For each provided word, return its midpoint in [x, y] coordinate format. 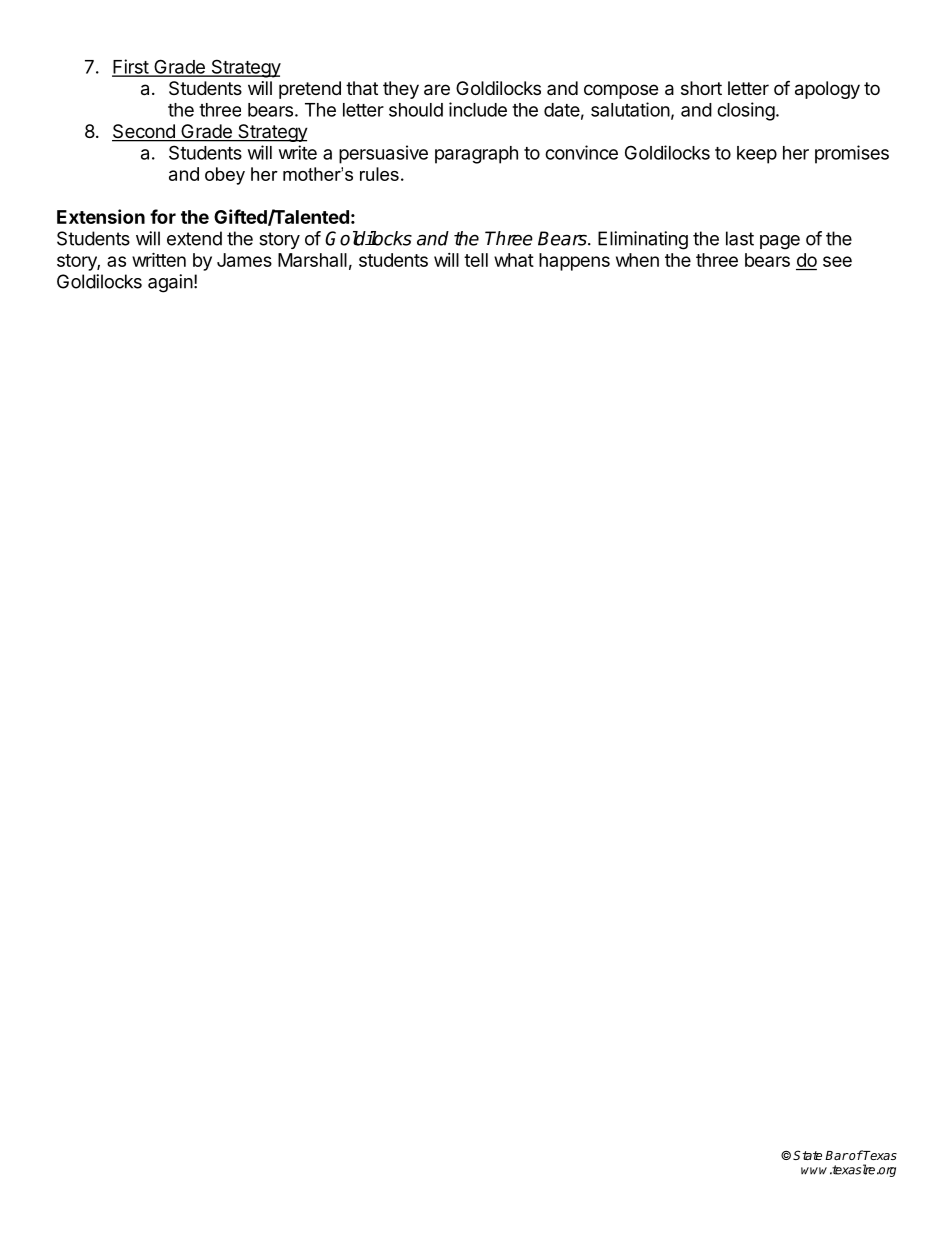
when [637, 260]
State [807, 1155]
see [837, 261]
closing [746, 111]
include [478, 109]
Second [144, 132]
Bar [837, 1155]
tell [476, 260]
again [170, 283]
